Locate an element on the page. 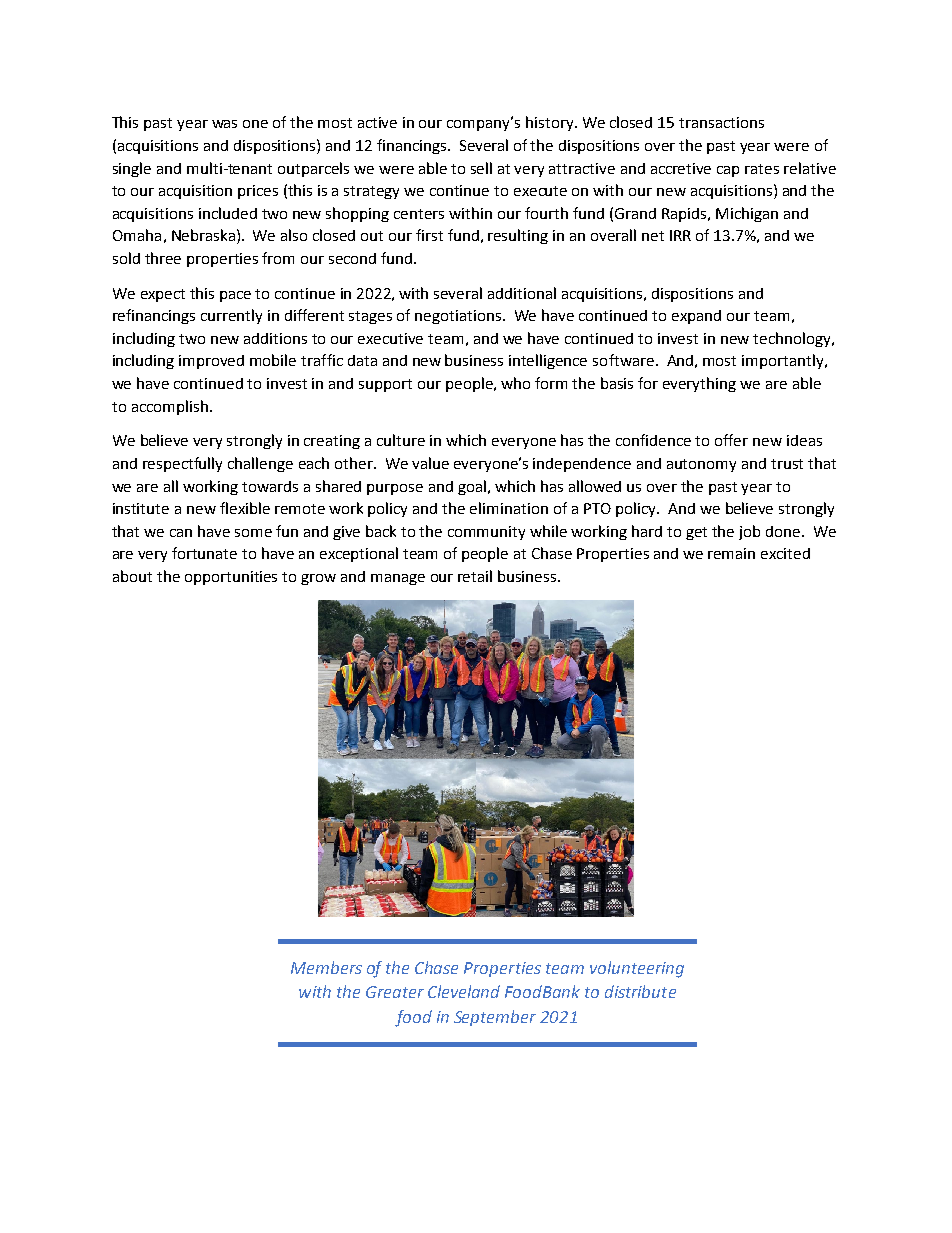 The width and height of the page is (952, 1233). opportunities is located at coordinates (231, 578).
